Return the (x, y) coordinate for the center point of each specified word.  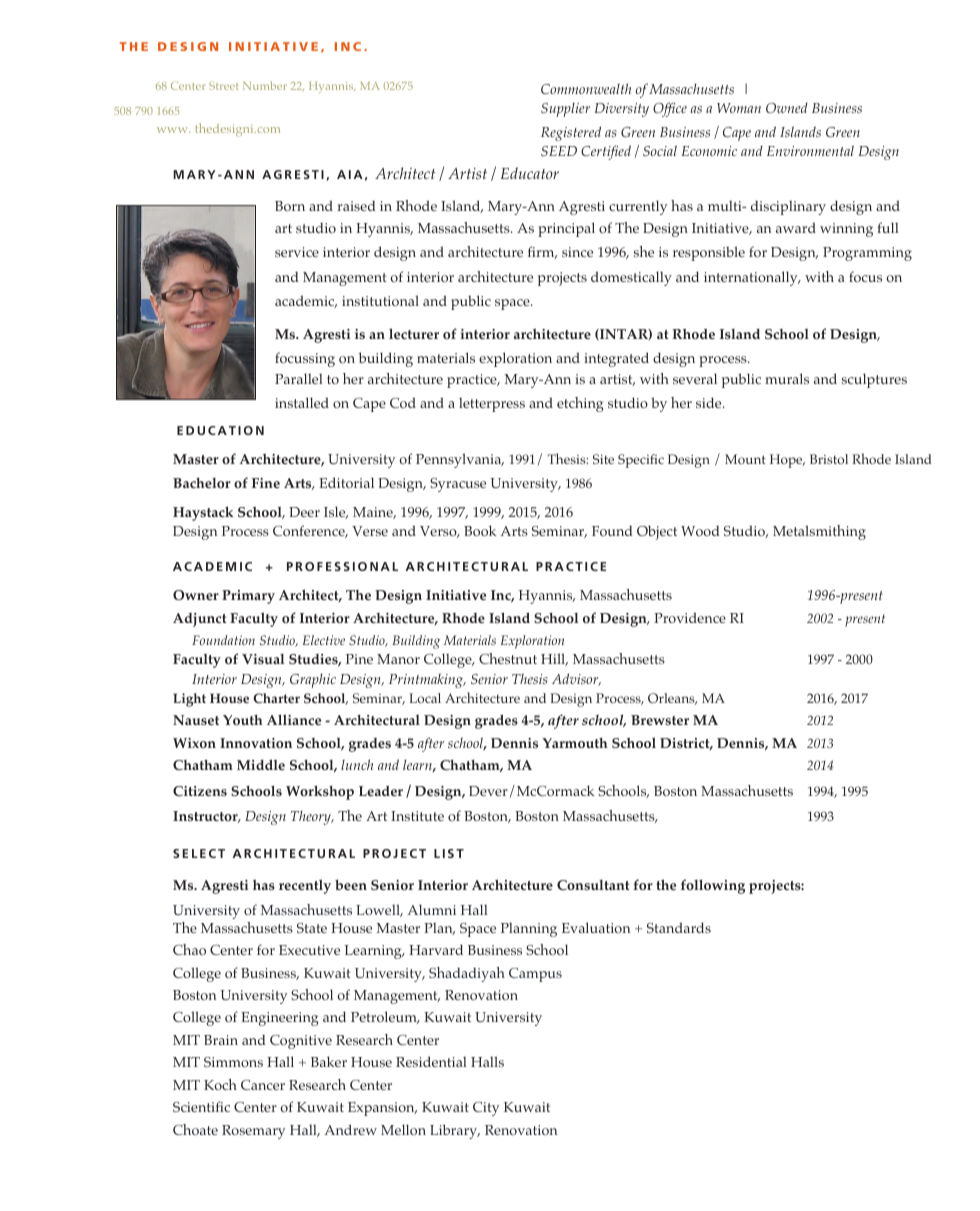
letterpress (492, 404)
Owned (787, 108)
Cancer (263, 1085)
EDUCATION (220, 430)
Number (265, 85)
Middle (261, 764)
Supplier (565, 110)
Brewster (660, 720)
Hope (787, 461)
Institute (417, 816)
